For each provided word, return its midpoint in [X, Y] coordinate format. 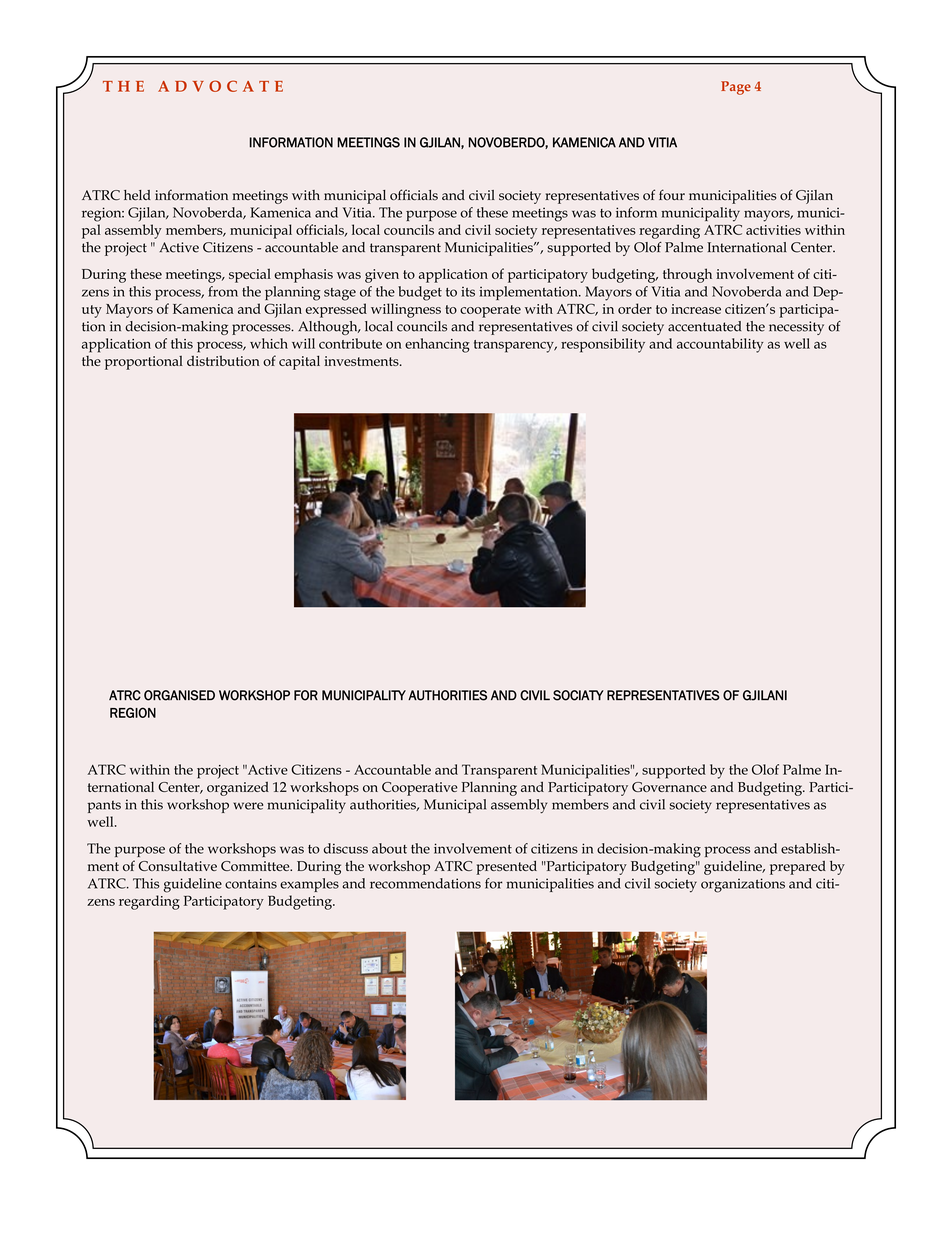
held [137, 195]
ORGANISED [179, 695]
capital [299, 362]
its [468, 292]
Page [736, 88]
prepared [798, 868]
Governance [669, 787]
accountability [720, 345]
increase [696, 309]
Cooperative [420, 789]
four [672, 194]
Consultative [178, 866]
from [223, 291]
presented [506, 868]
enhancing [437, 345]
